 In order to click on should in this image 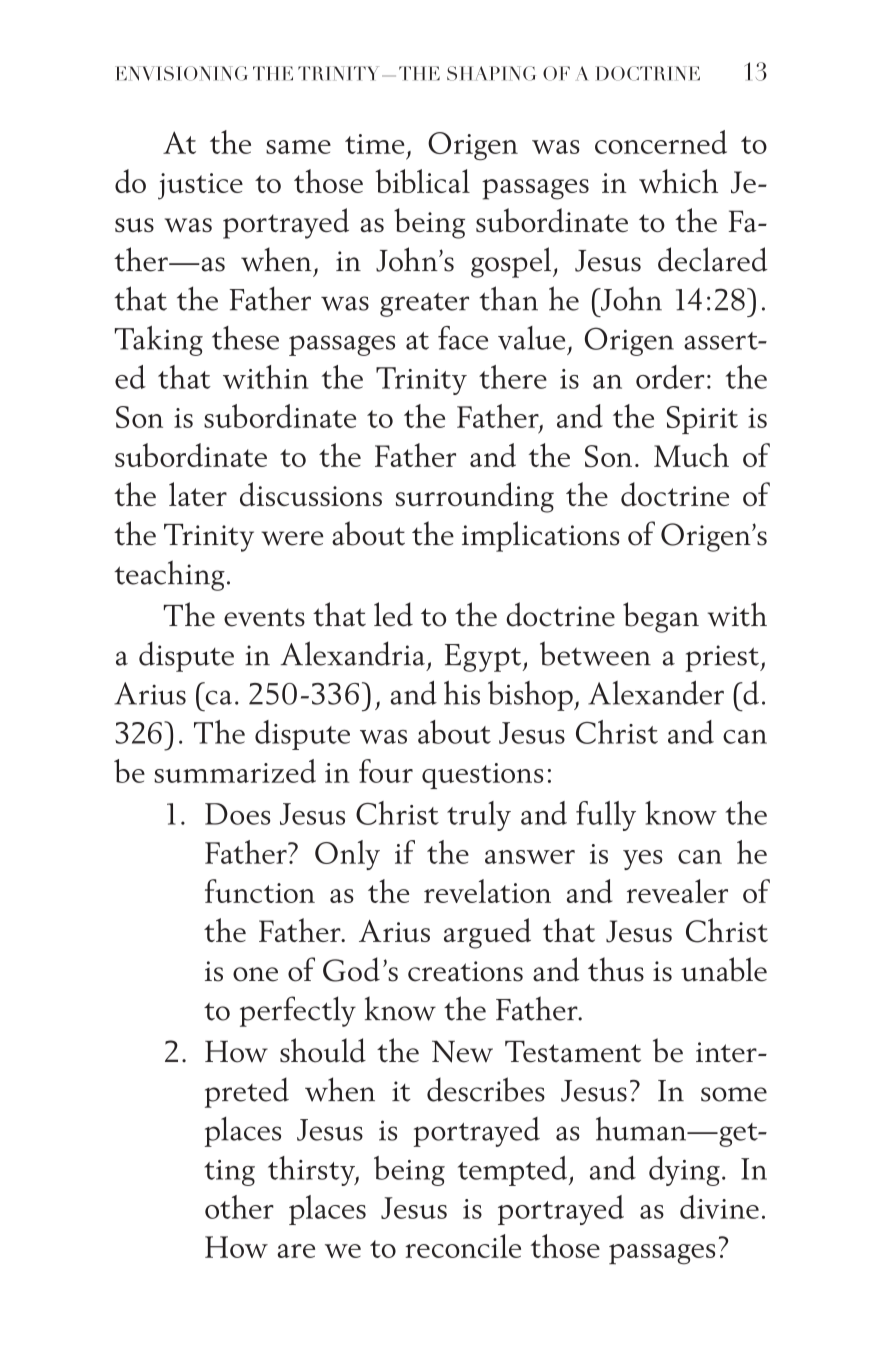, I will do `click(323, 1050)`.
